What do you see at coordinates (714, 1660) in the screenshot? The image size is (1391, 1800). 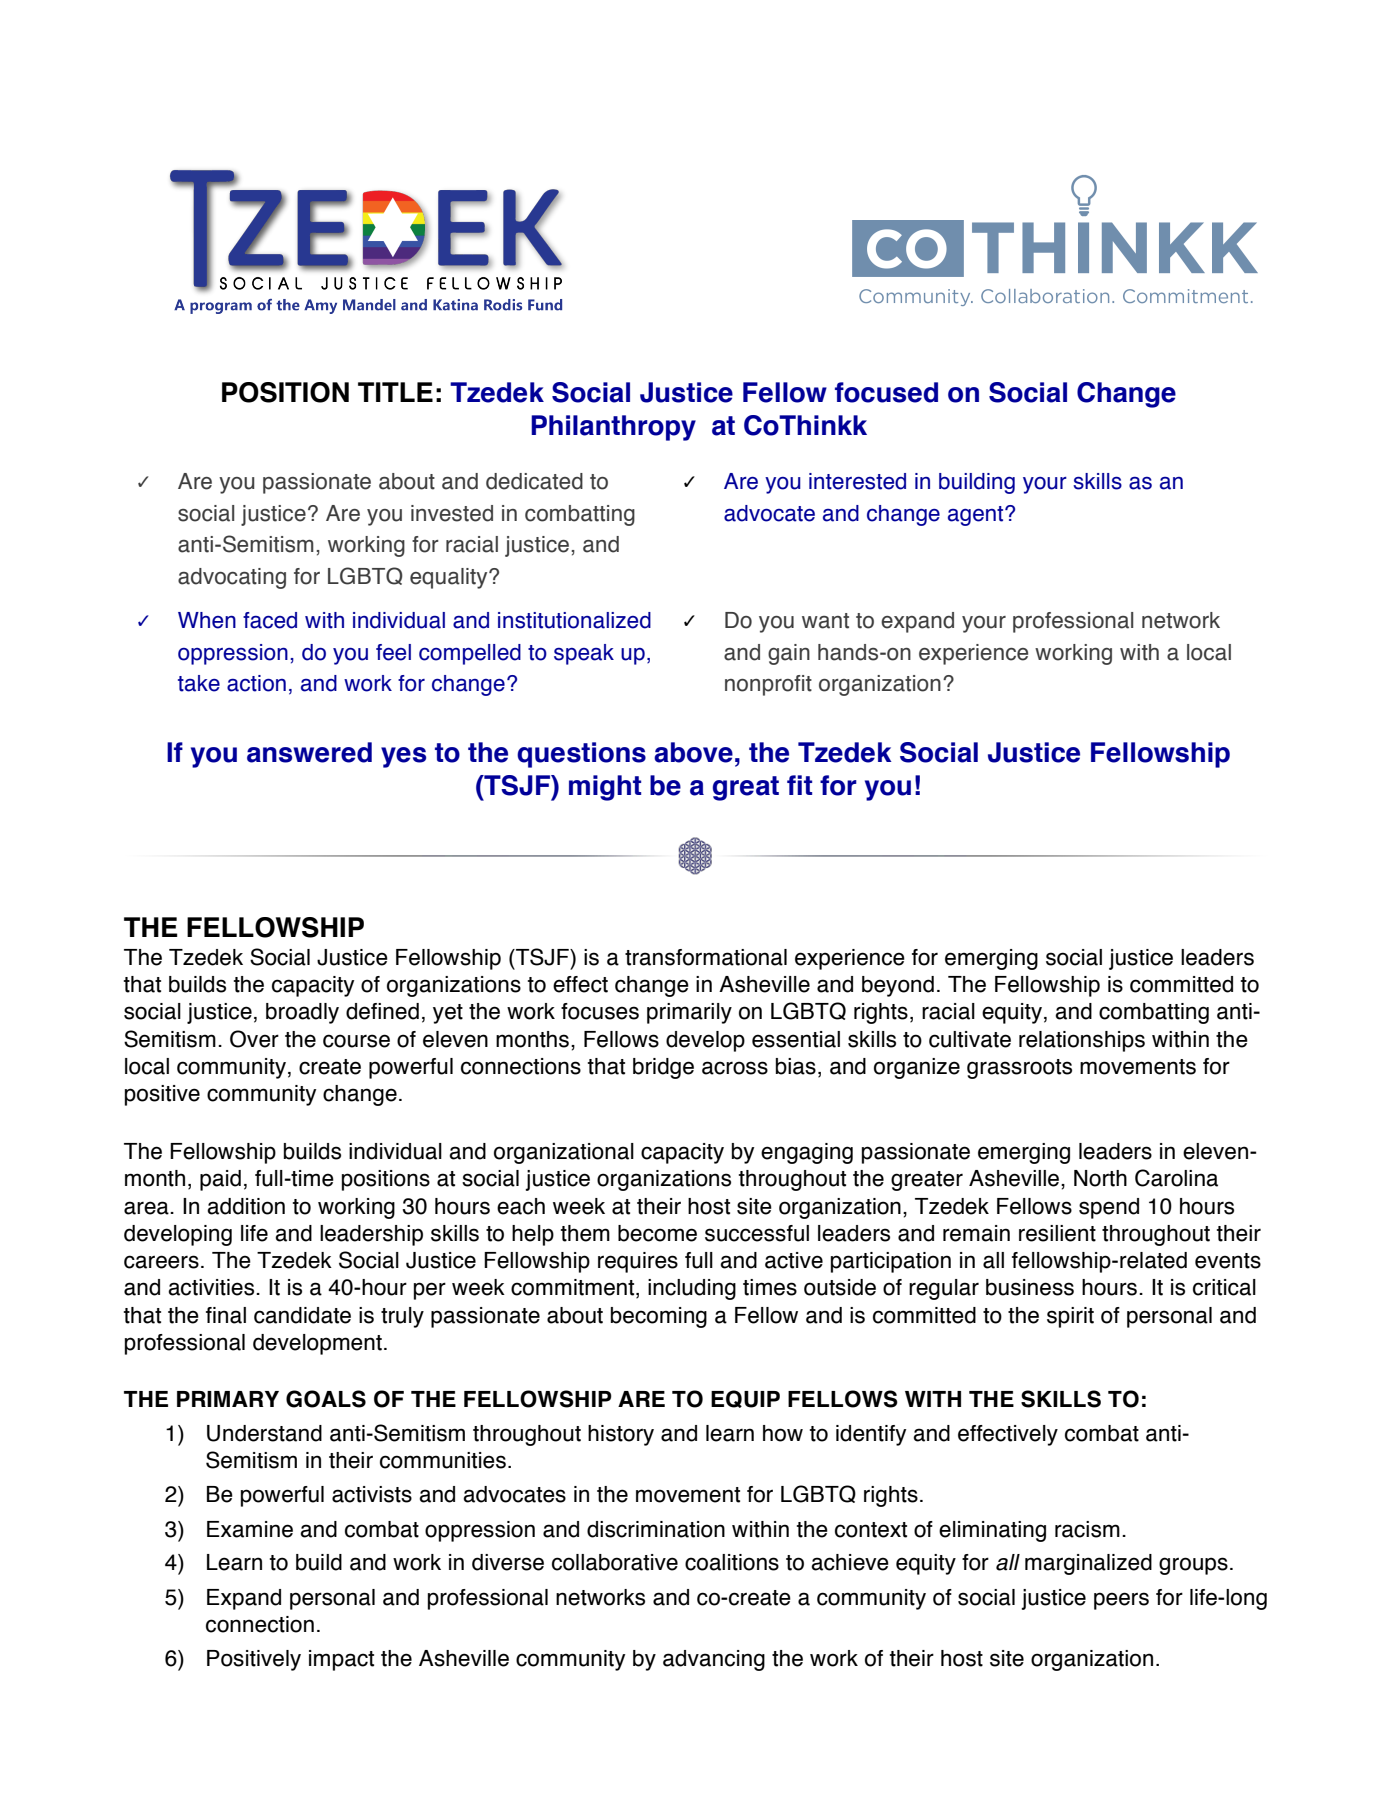 I see `advancing` at bounding box center [714, 1660].
